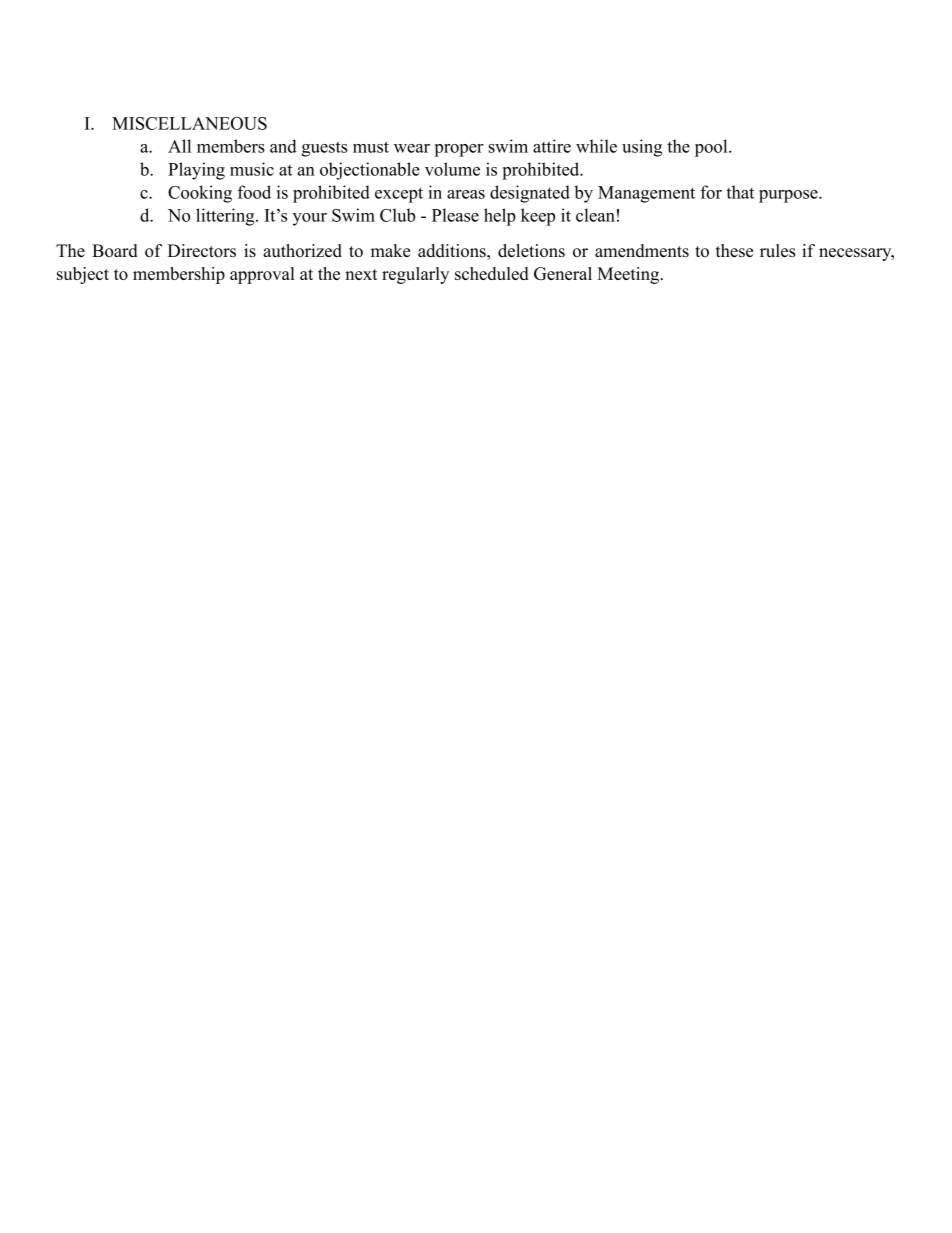 The height and width of the screenshot is (1233, 952). What do you see at coordinates (455, 215) in the screenshot?
I see `Please` at bounding box center [455, 215].
